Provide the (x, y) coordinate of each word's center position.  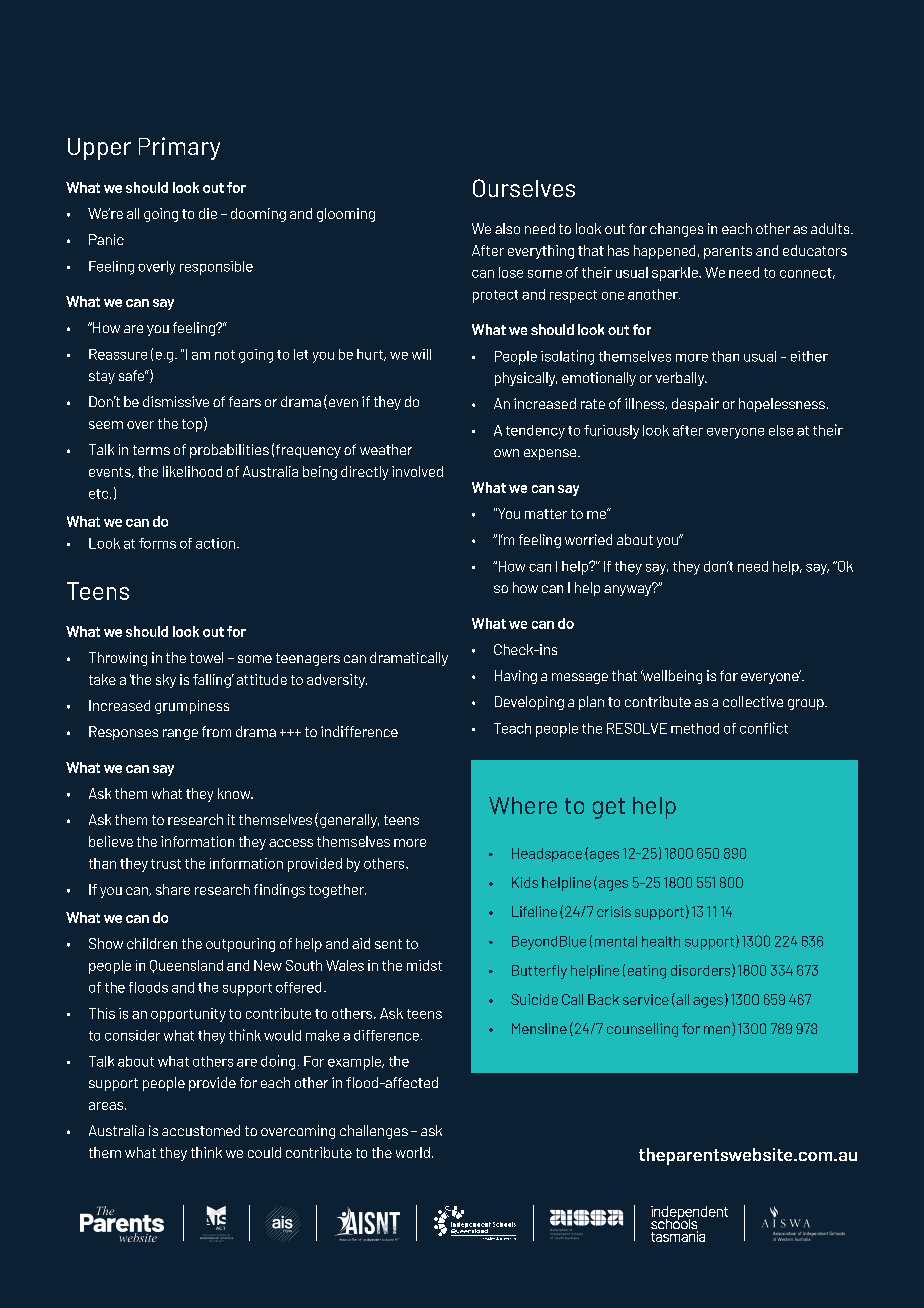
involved (417, 471)
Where (523, 805)
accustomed (201, 1130)
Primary (179, 148)
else (781, 430)
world (413, 1152)
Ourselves (524, 188)
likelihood (192, 471)
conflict (764, 728)
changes (676, 230)
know (235, 793)
